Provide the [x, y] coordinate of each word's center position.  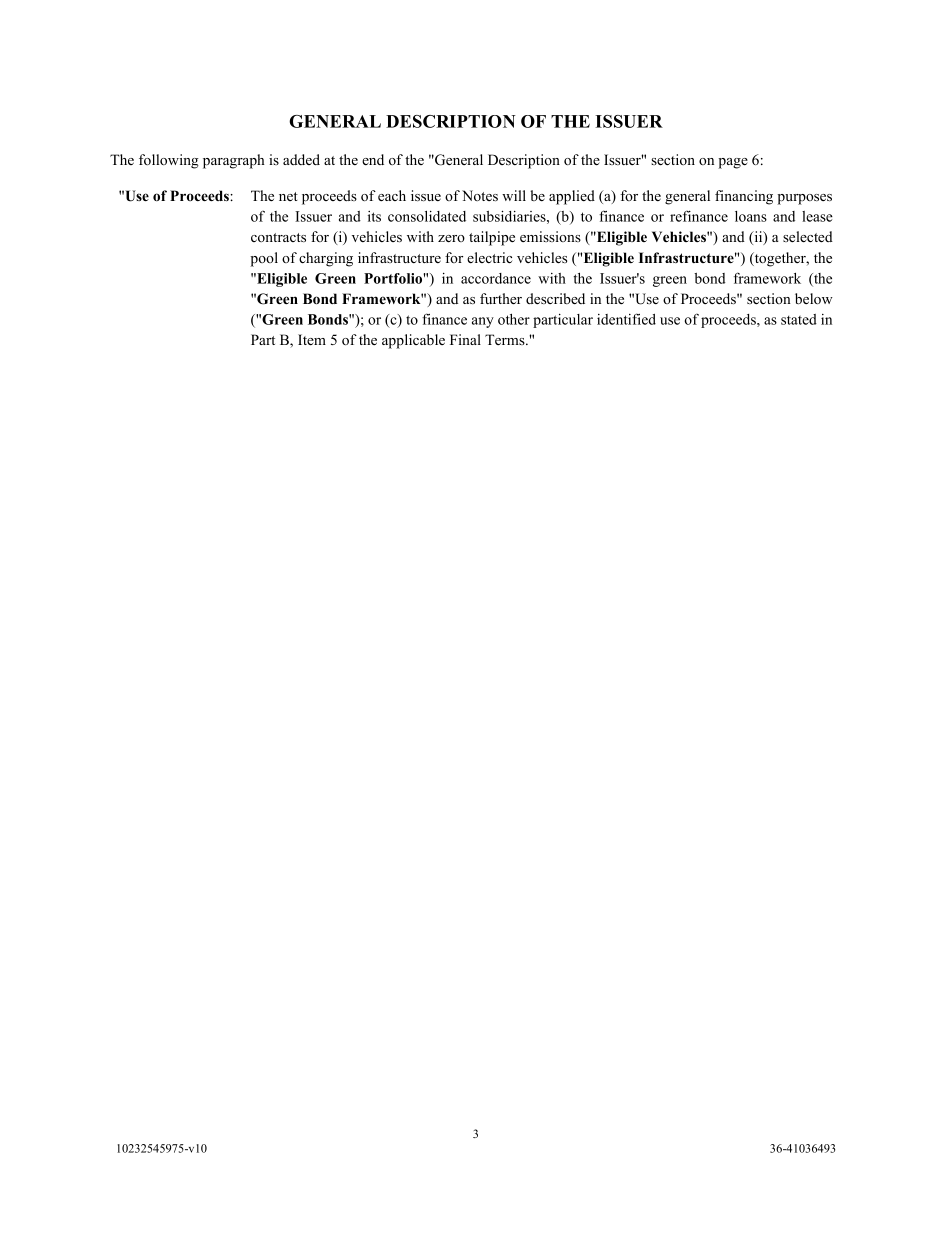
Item [312, 339]
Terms [506, 339]
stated [799, 319]
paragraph [234, 161]
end [373, 159]
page [733, 163]
